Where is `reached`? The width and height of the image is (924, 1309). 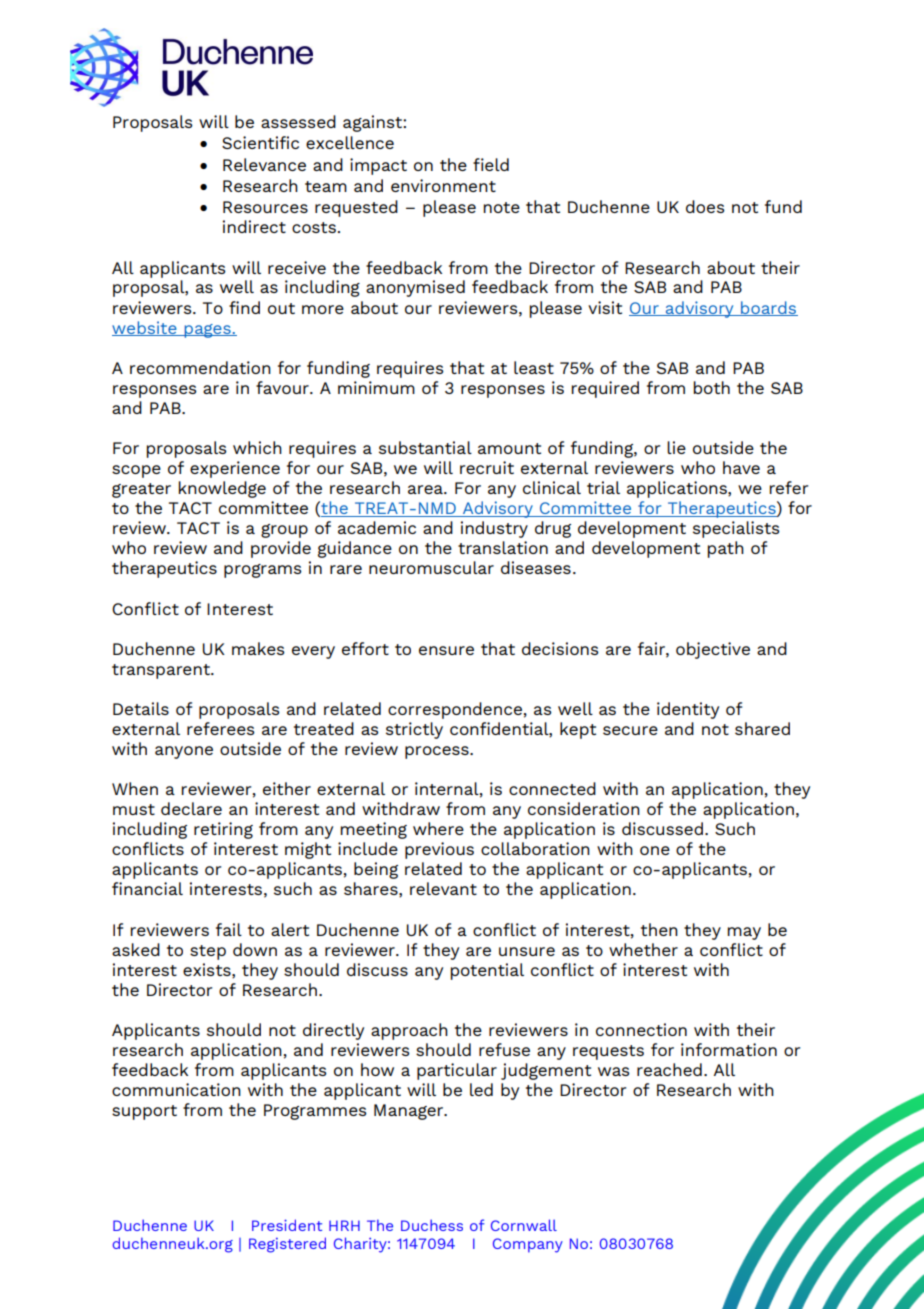
reached is located at coordinates (669, 1069).
